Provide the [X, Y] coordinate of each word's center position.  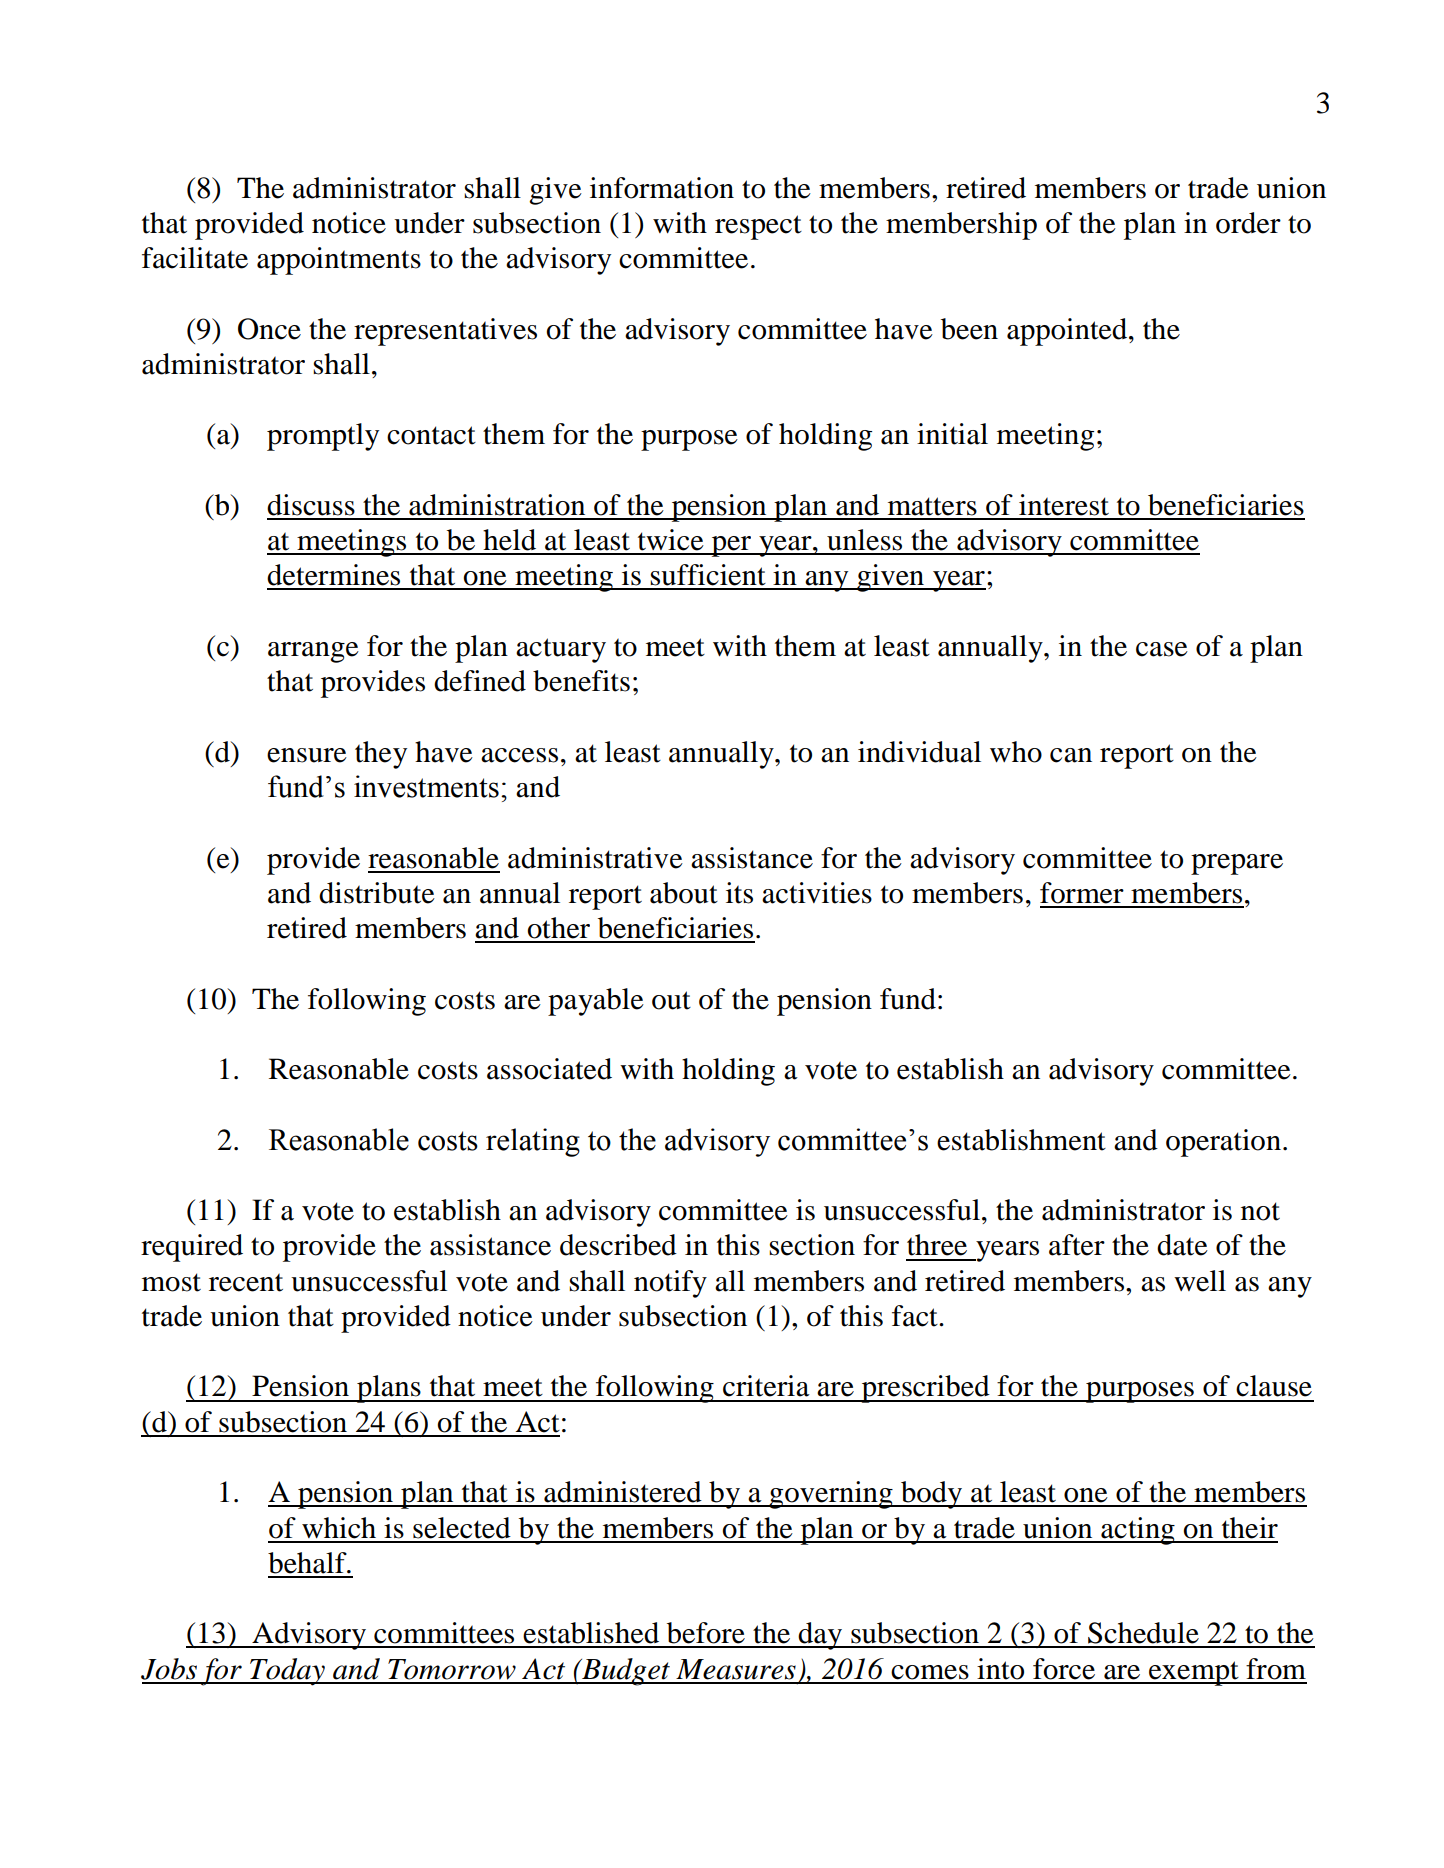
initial [952, 434]
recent [246, 1282]
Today [287, 1672]
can [1071, 755]
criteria [766, 1386]
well [1200, 1281]
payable [596, 1002]
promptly [323, 437]
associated [549, 1069]
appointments [339, 261]
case [1162, 649]
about [684, 893]
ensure [307, 755]
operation [1223, 1143]
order [1248, 223]
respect [758, 227]
